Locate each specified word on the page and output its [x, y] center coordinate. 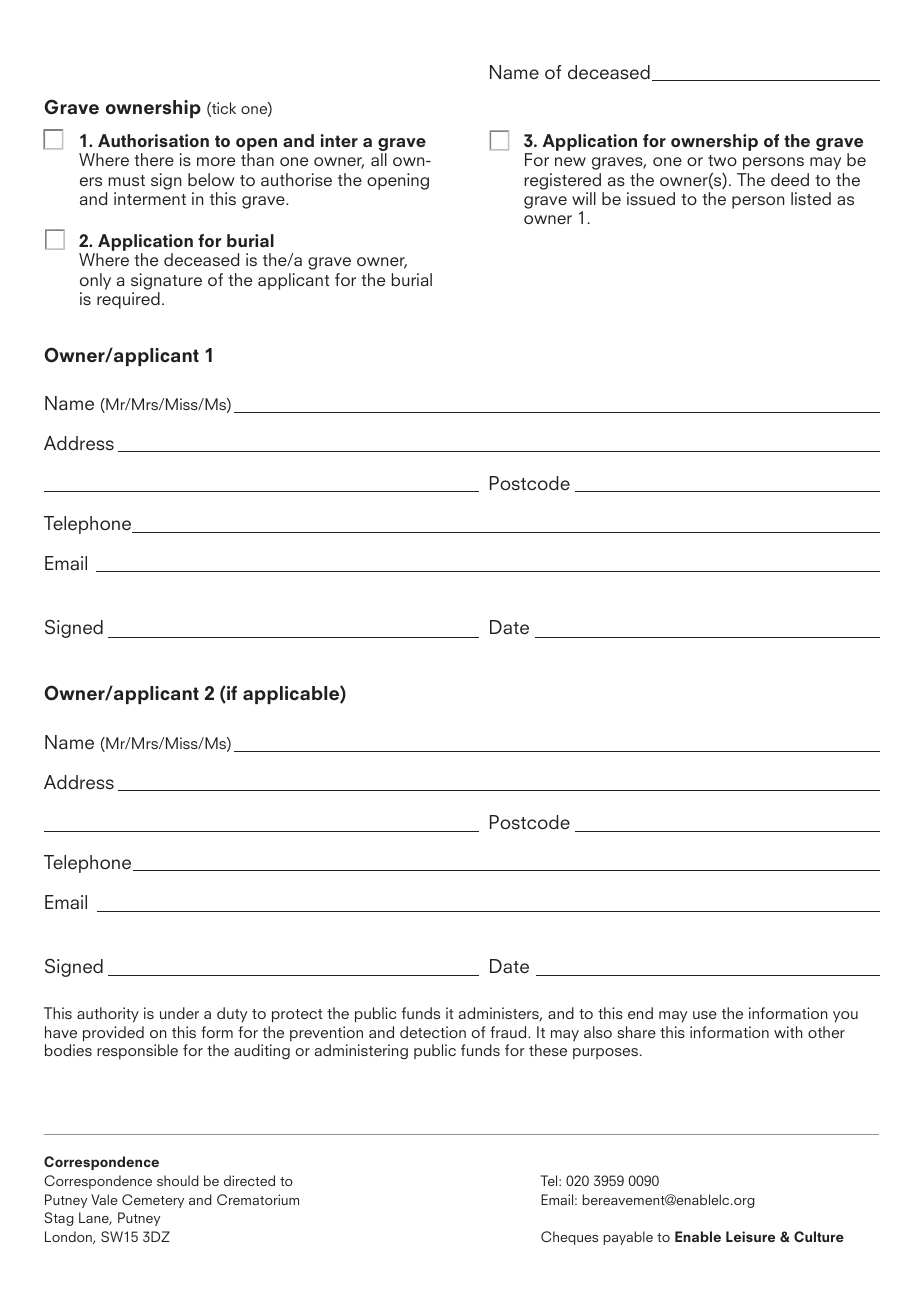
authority [108, 1015]
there [154, 159]
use [705, 1015]
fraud [509, 1032]
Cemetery [153, 1201]
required [128, 300]
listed [811, 198]
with [788, 1032]
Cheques [569, 1238]
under [179, 1013]
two [722, 160]
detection [433, 1032]
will [584, 198]
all [379, 159]
